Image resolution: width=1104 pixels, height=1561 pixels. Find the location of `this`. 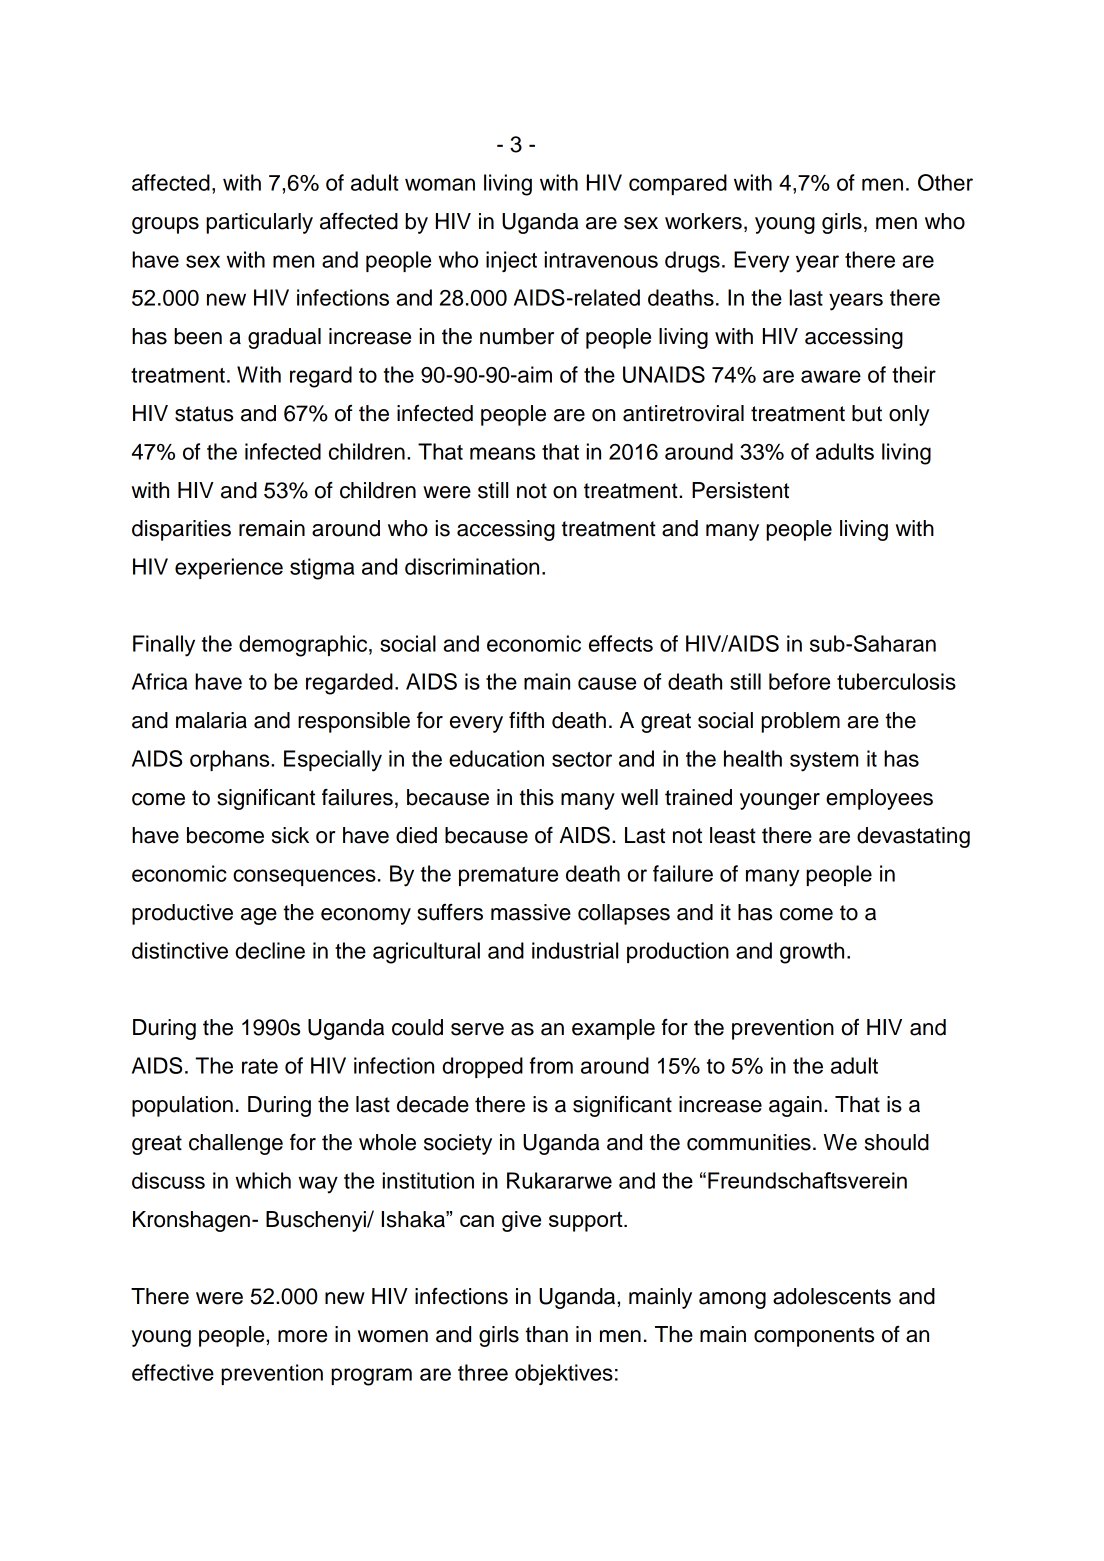

this is located at coordinates (536, 797).
